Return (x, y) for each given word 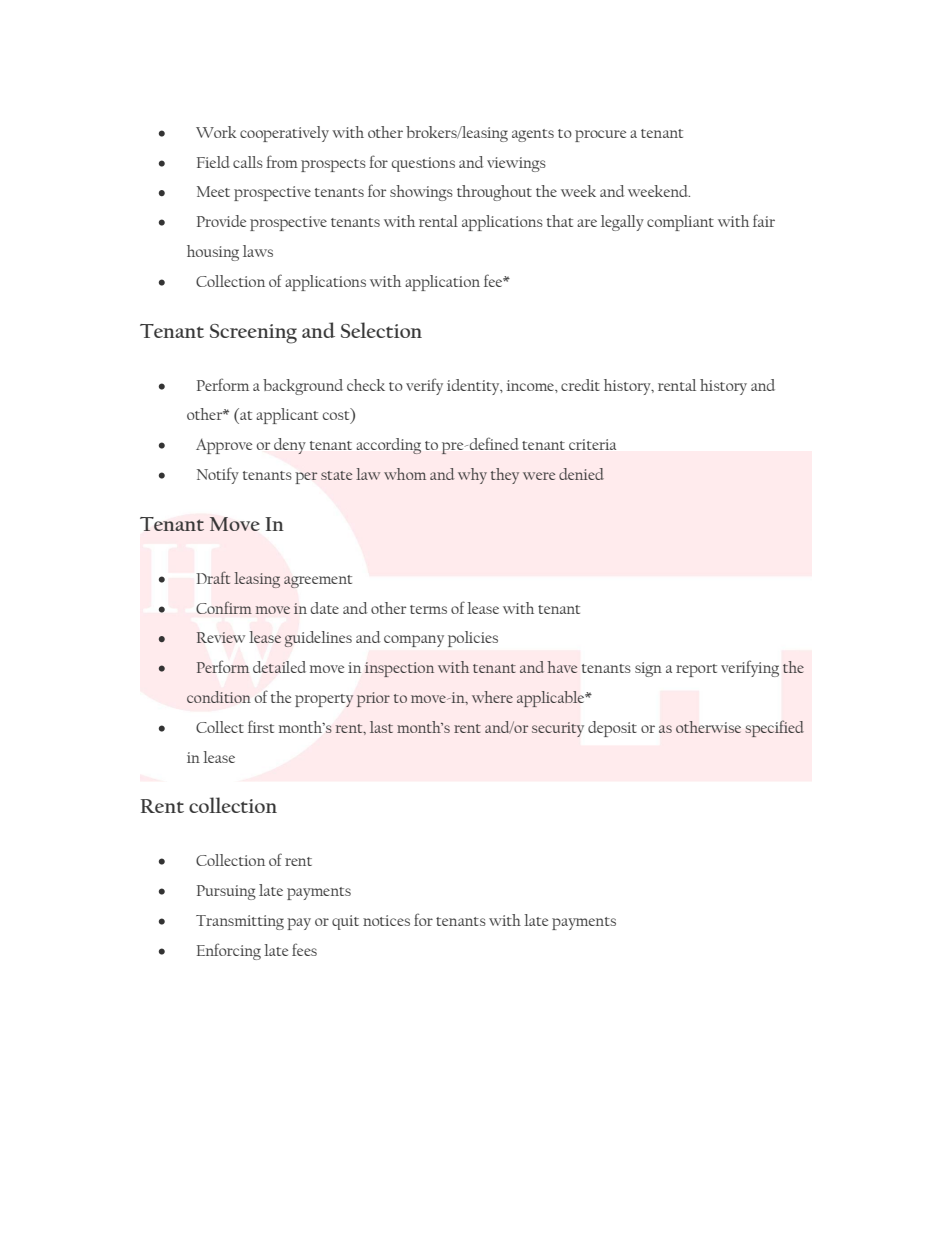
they (505, 476)
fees (304, 949)
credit (580, 385)
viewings (516, 164)
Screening (253, 334)
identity (474, 387)
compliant (680, 223)
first (261, 726)
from (282, 161)
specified (774, 728)
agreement (318, 581)
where (492, 697)
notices (386, 920)
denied (581, 474)
